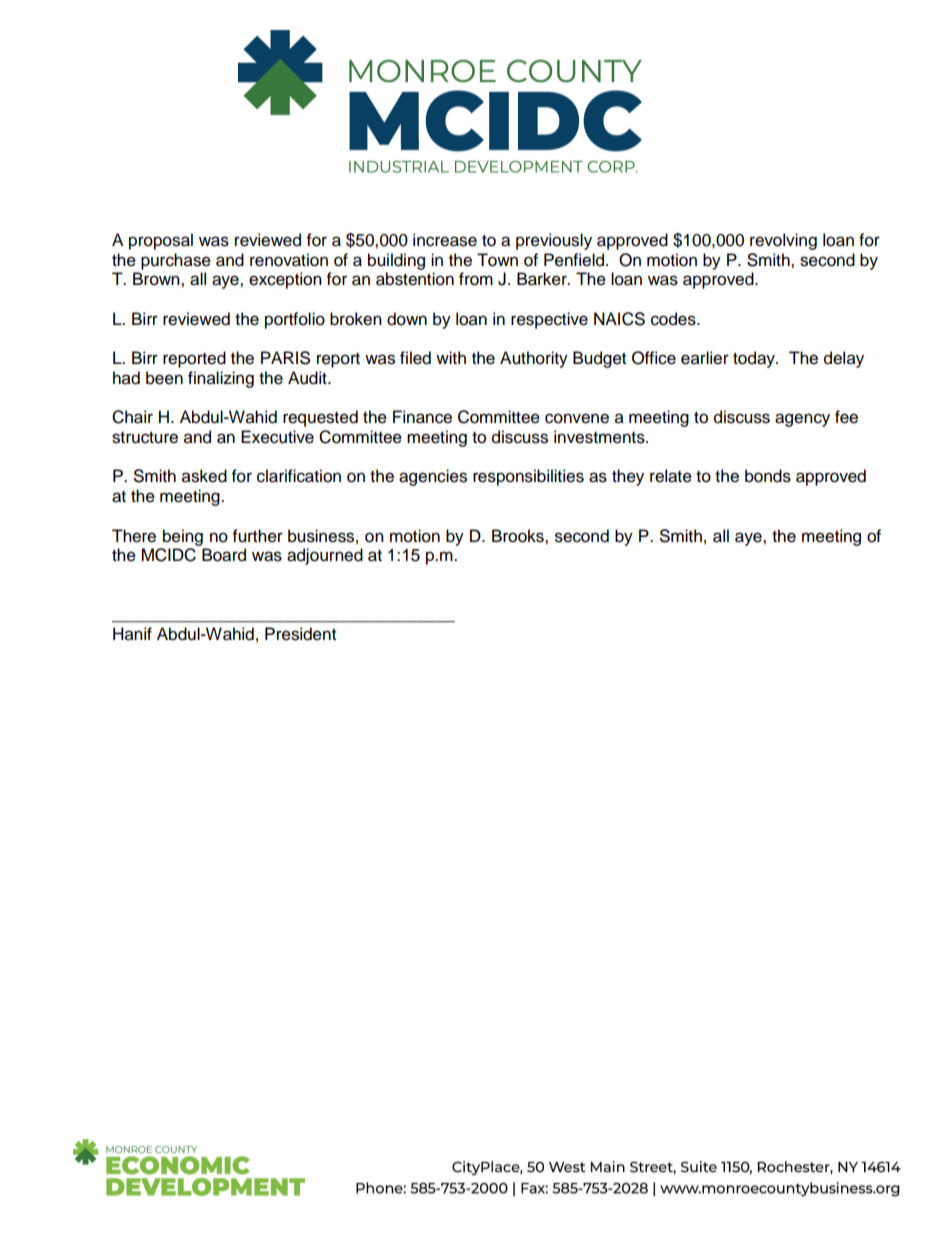  Describe the element at coordinates (422, 417) in the screenshot. I see `Finance` at that location.
